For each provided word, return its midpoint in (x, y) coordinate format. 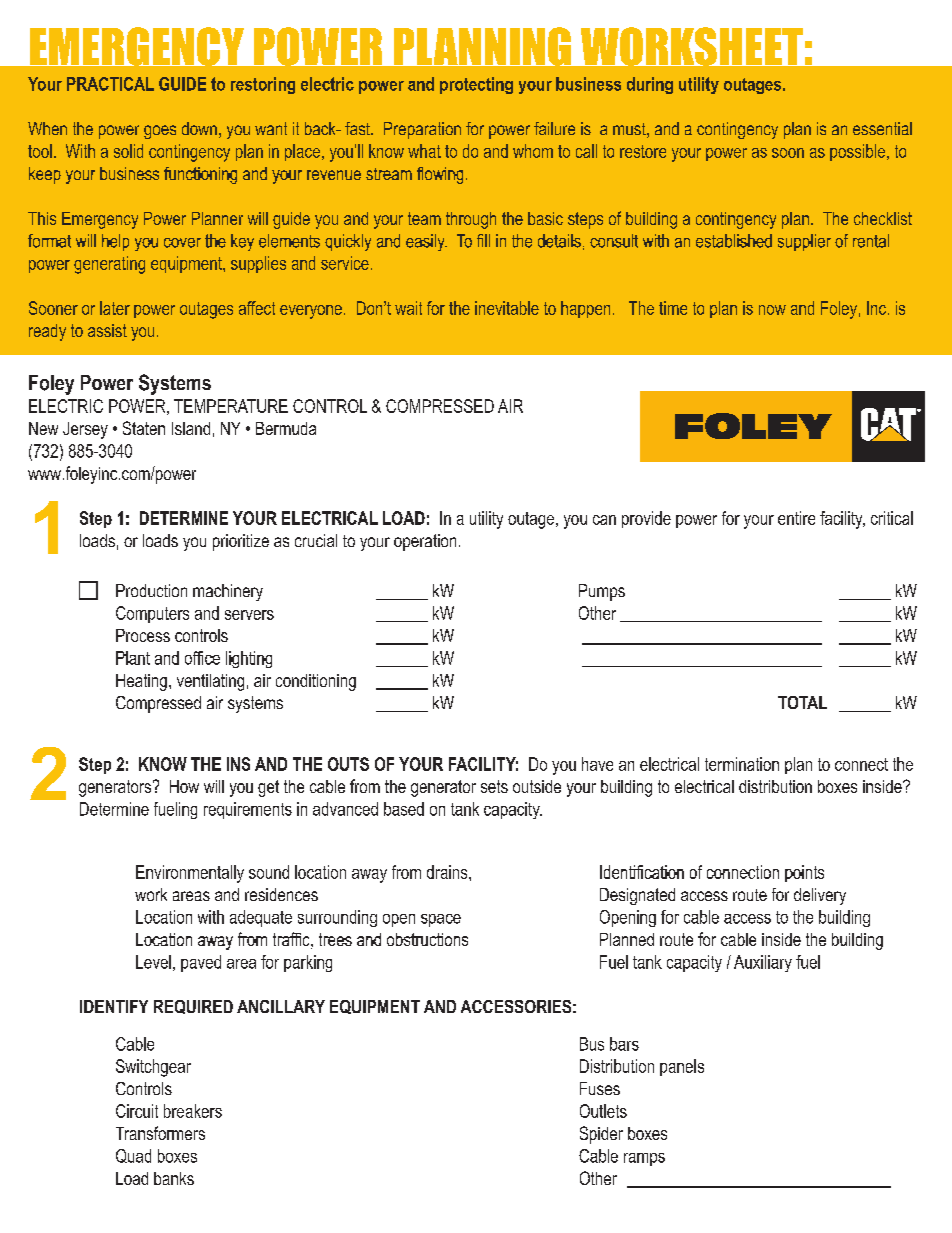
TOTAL (802, 702)
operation (425, 542)
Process (143, 635)
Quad (133, 1156)
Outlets (603, 1111)
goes (160, 132)
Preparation (422, 130)
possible (857, 152)
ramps (644, 1159)
